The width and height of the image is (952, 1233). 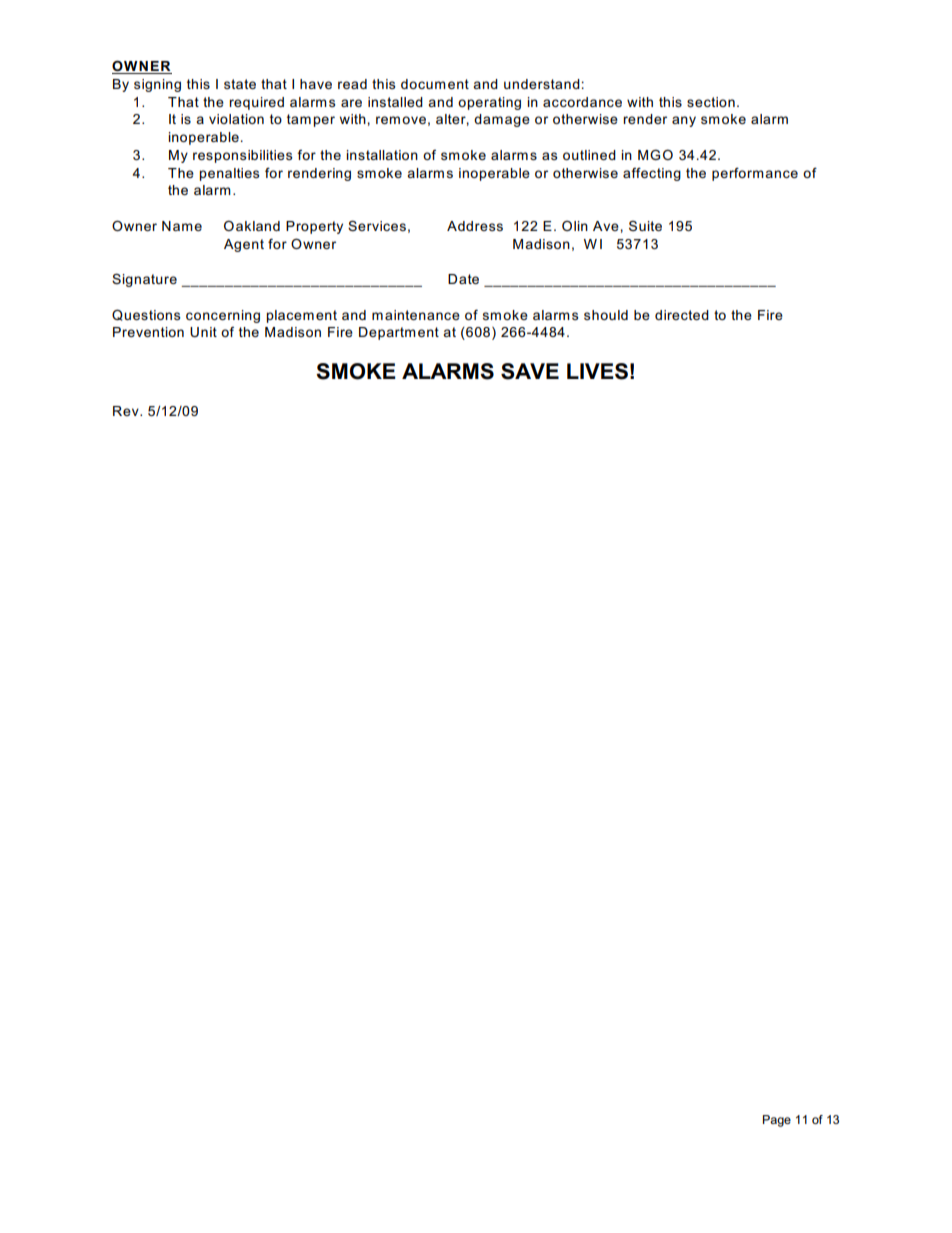 I want to click on SAVE, so click(x=530, y=371).
